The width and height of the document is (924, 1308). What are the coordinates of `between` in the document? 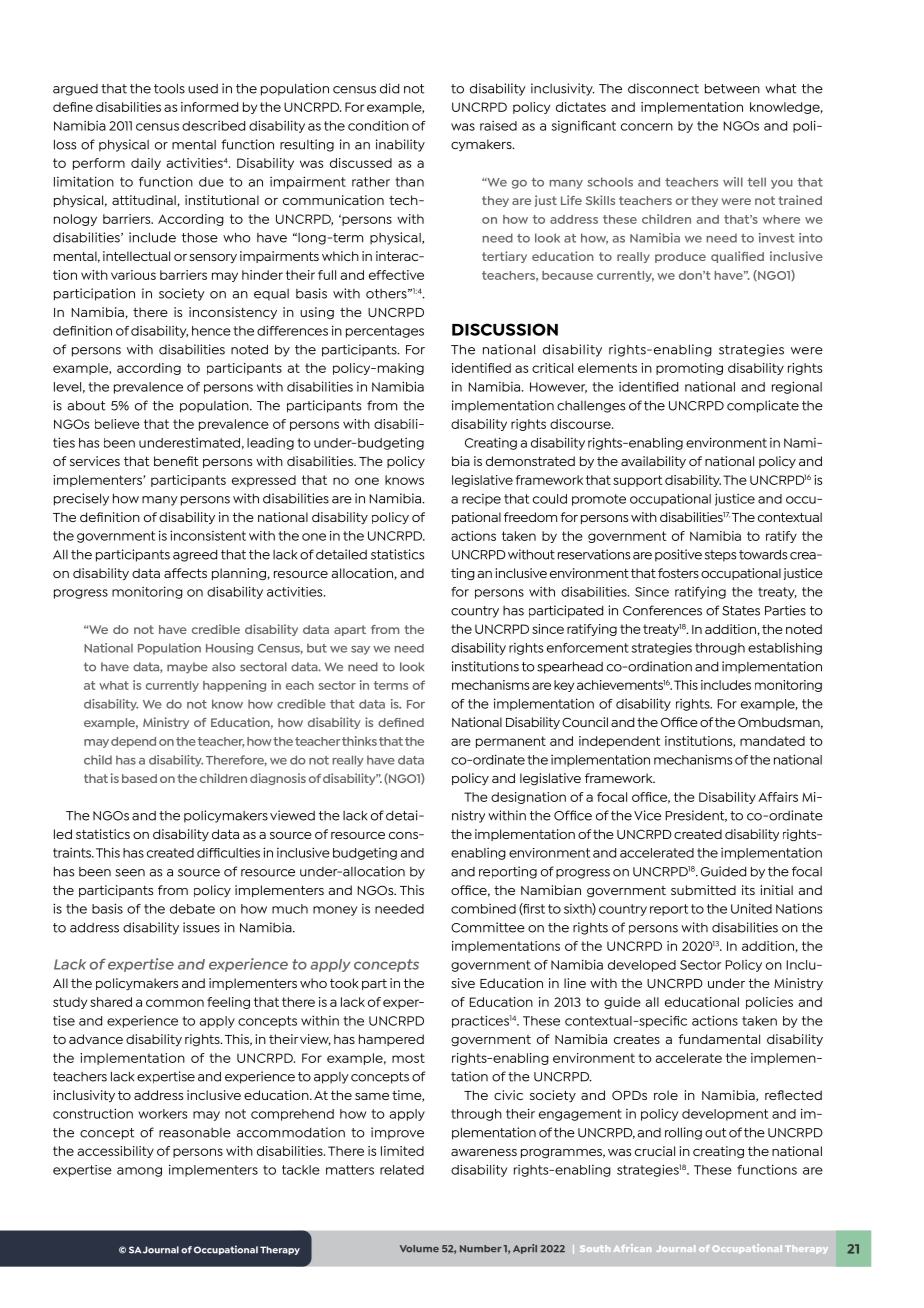 It's located at (732, 88).
